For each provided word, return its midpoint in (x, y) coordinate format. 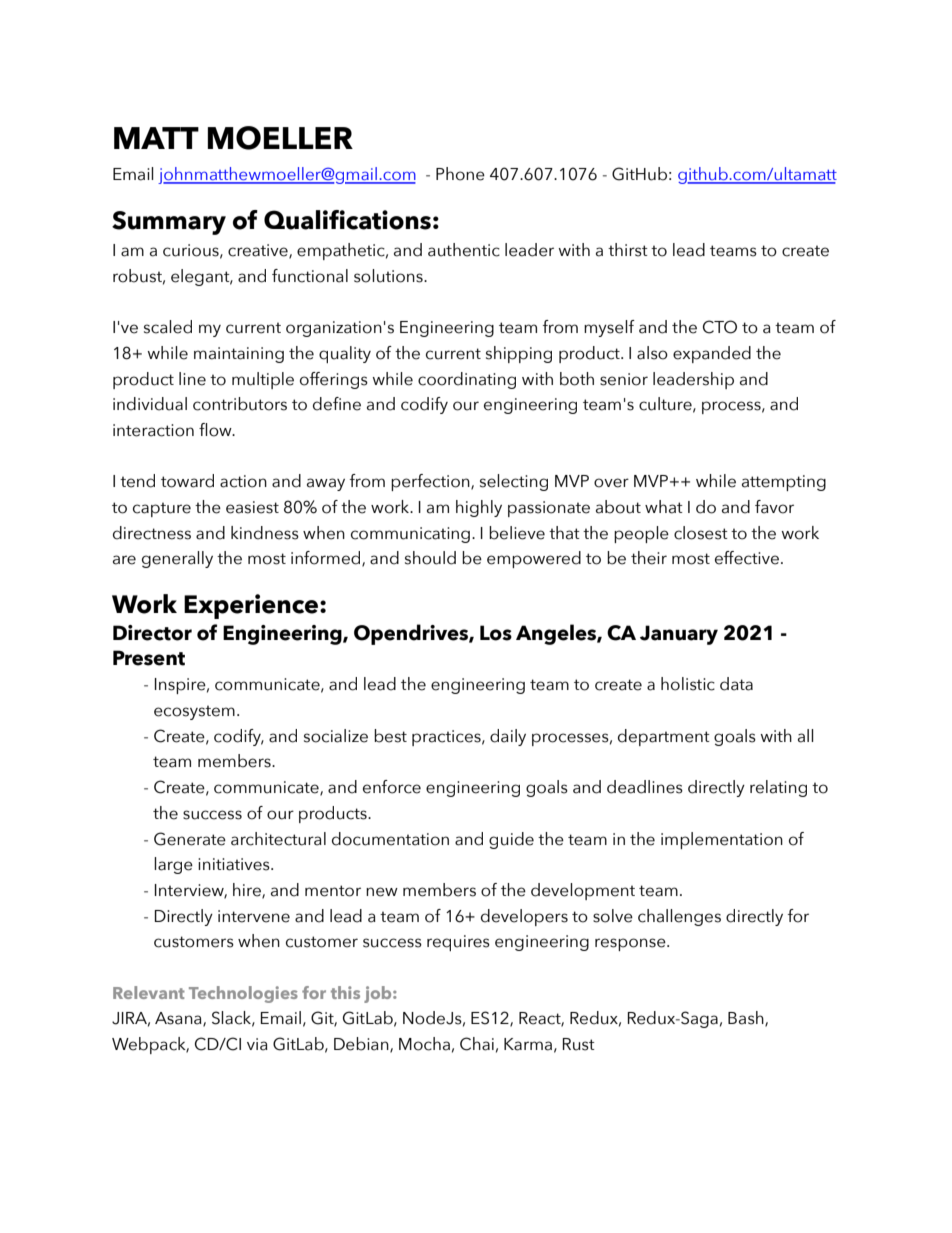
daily (508, 737)
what (664, 507)
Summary (169, 223)
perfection (431, 482)
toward (187, 481)
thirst (628, 250)
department (664, 737)
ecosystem (194, 712)
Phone (460, 174)
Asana (179, 1019)
